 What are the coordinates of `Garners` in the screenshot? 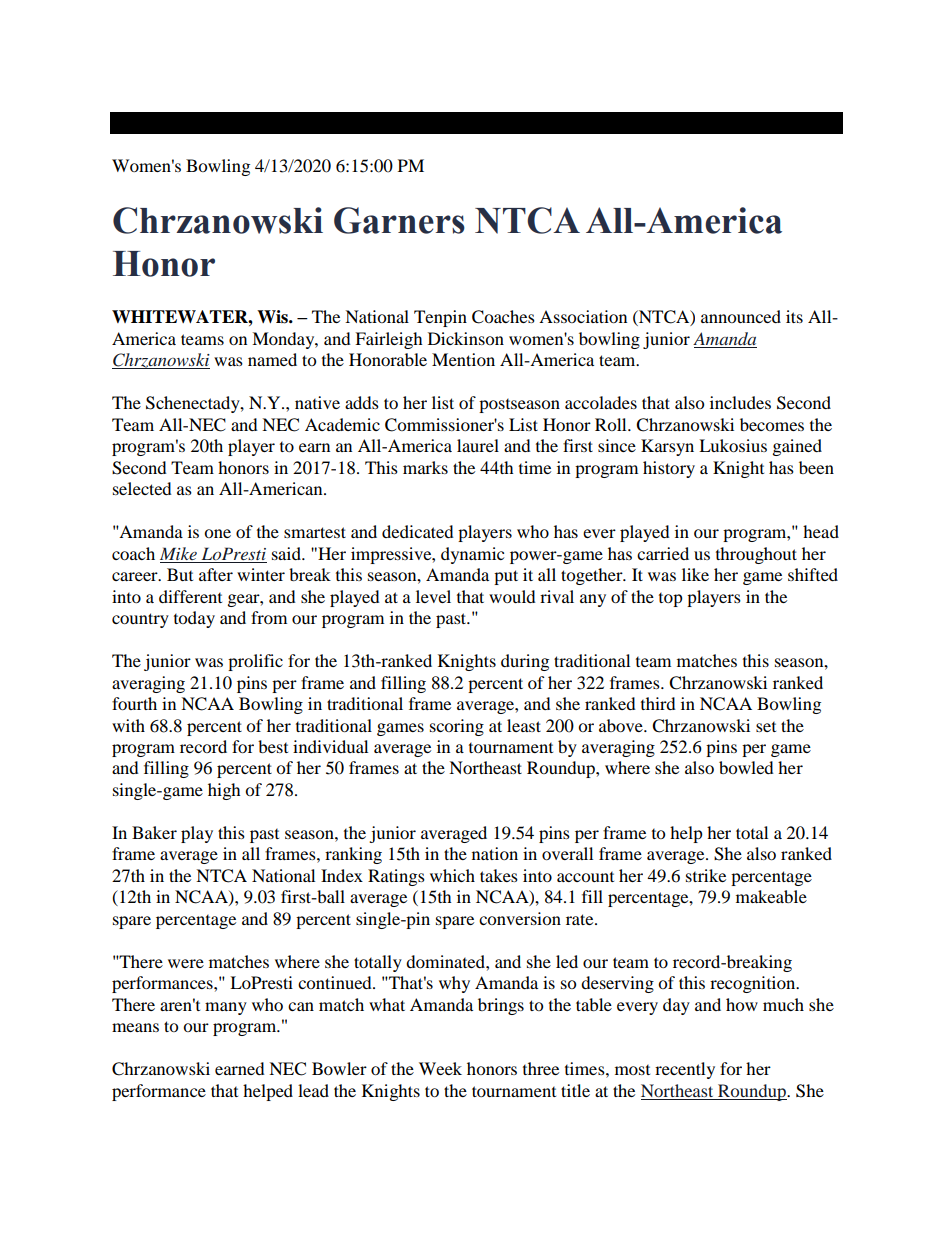 It's located at (399, 220).
